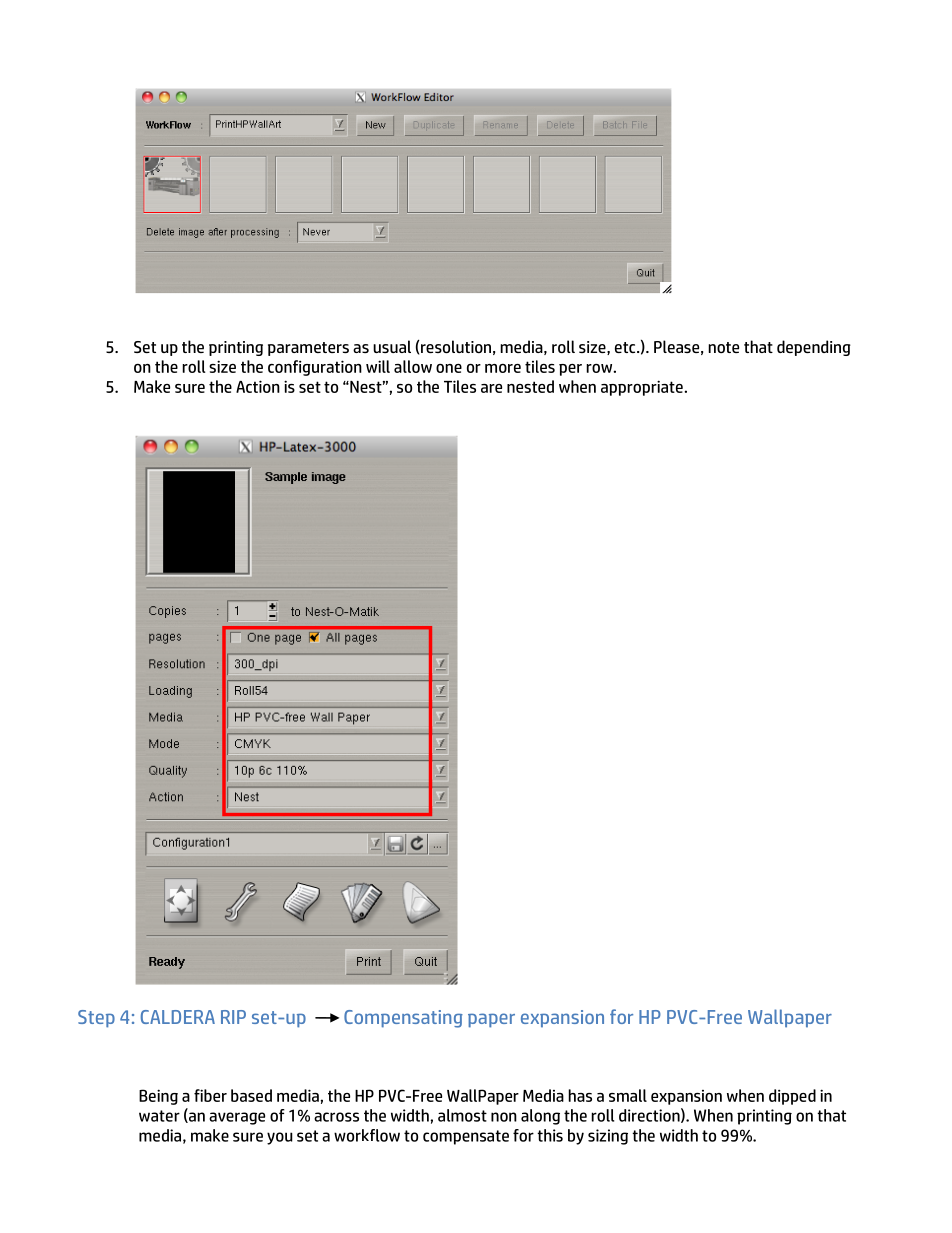 This screenshot has width=952, height=1233. I want to click on configuration, so click(315, 368).
